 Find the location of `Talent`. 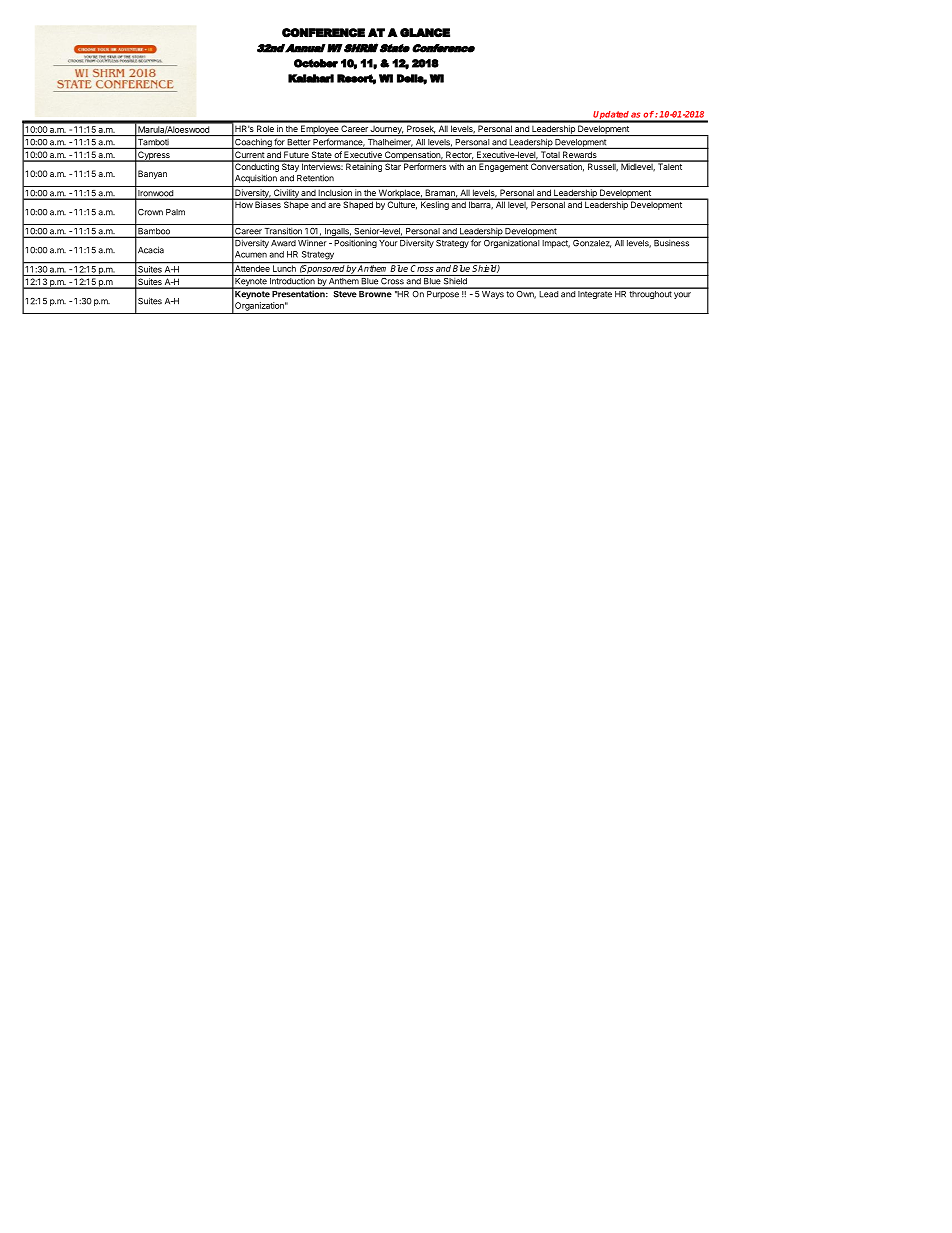

Talent is located at coordinates (670, 165).
